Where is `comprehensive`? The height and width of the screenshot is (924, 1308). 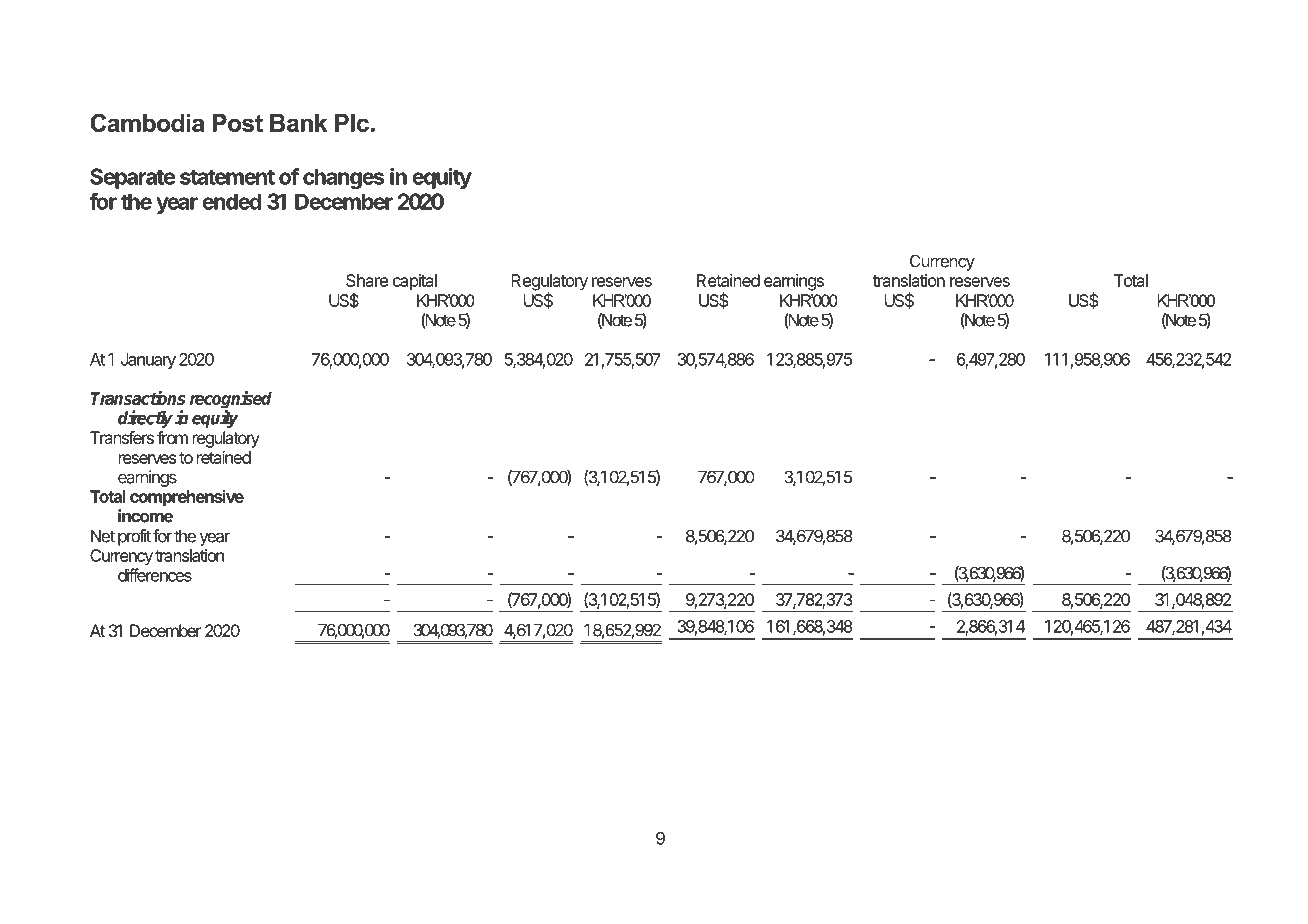
comprehensive is located at coordinates (187, 498).
